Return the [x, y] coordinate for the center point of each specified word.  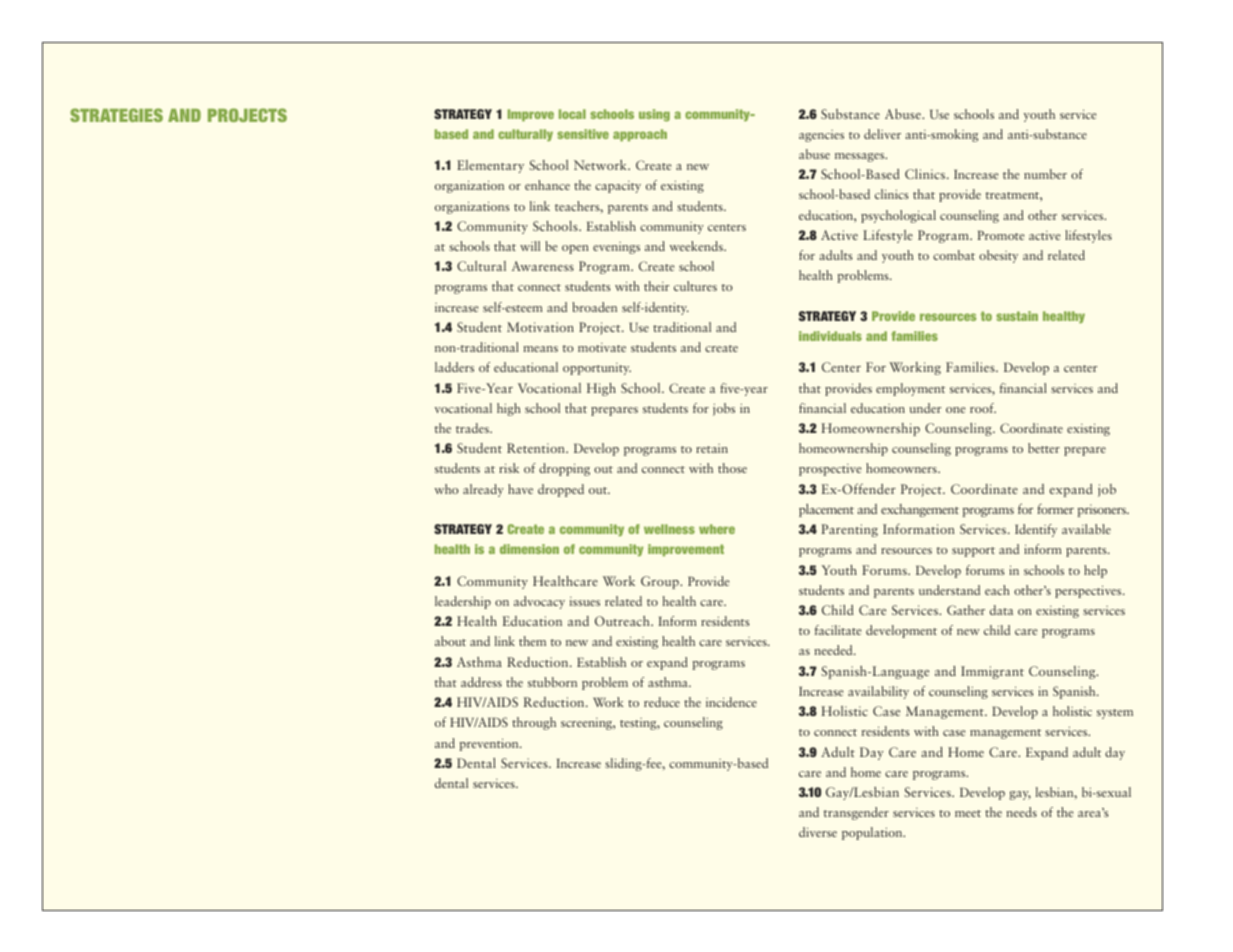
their [656, 286]
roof [983, 408]
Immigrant [992, 672]
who [446, 489]
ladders [454, 367]
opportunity [597, 369]
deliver [882, 134]
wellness [669, 529]
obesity [998, 256]
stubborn [552, 682]
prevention [490, 744]
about [450, 641]
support [973, 552]
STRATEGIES [116, 115]
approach [640, 135]
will [530, 246]
